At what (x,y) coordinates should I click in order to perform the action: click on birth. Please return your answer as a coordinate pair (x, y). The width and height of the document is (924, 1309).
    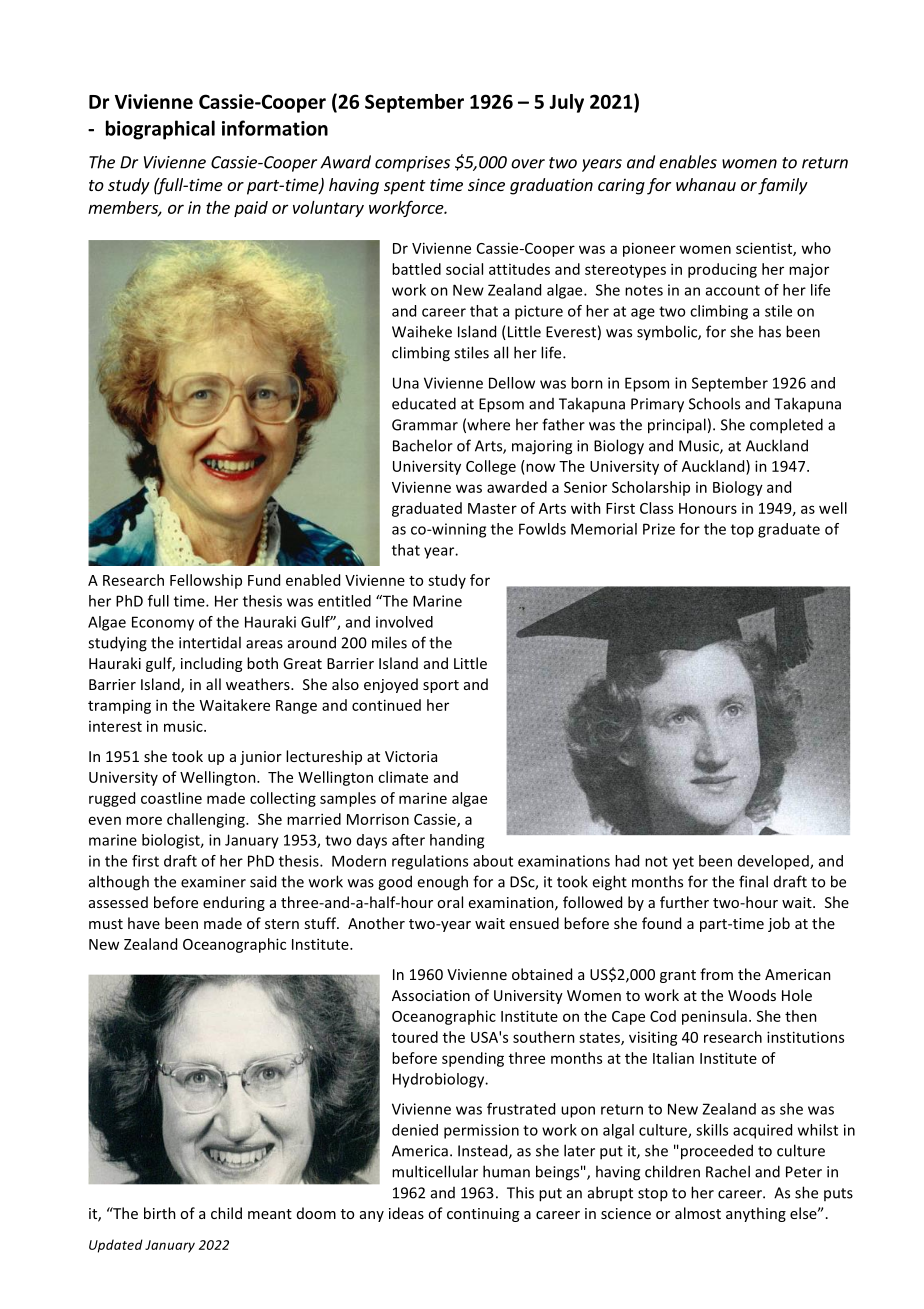
    Looking at the image, I should click on (160, 1213).
